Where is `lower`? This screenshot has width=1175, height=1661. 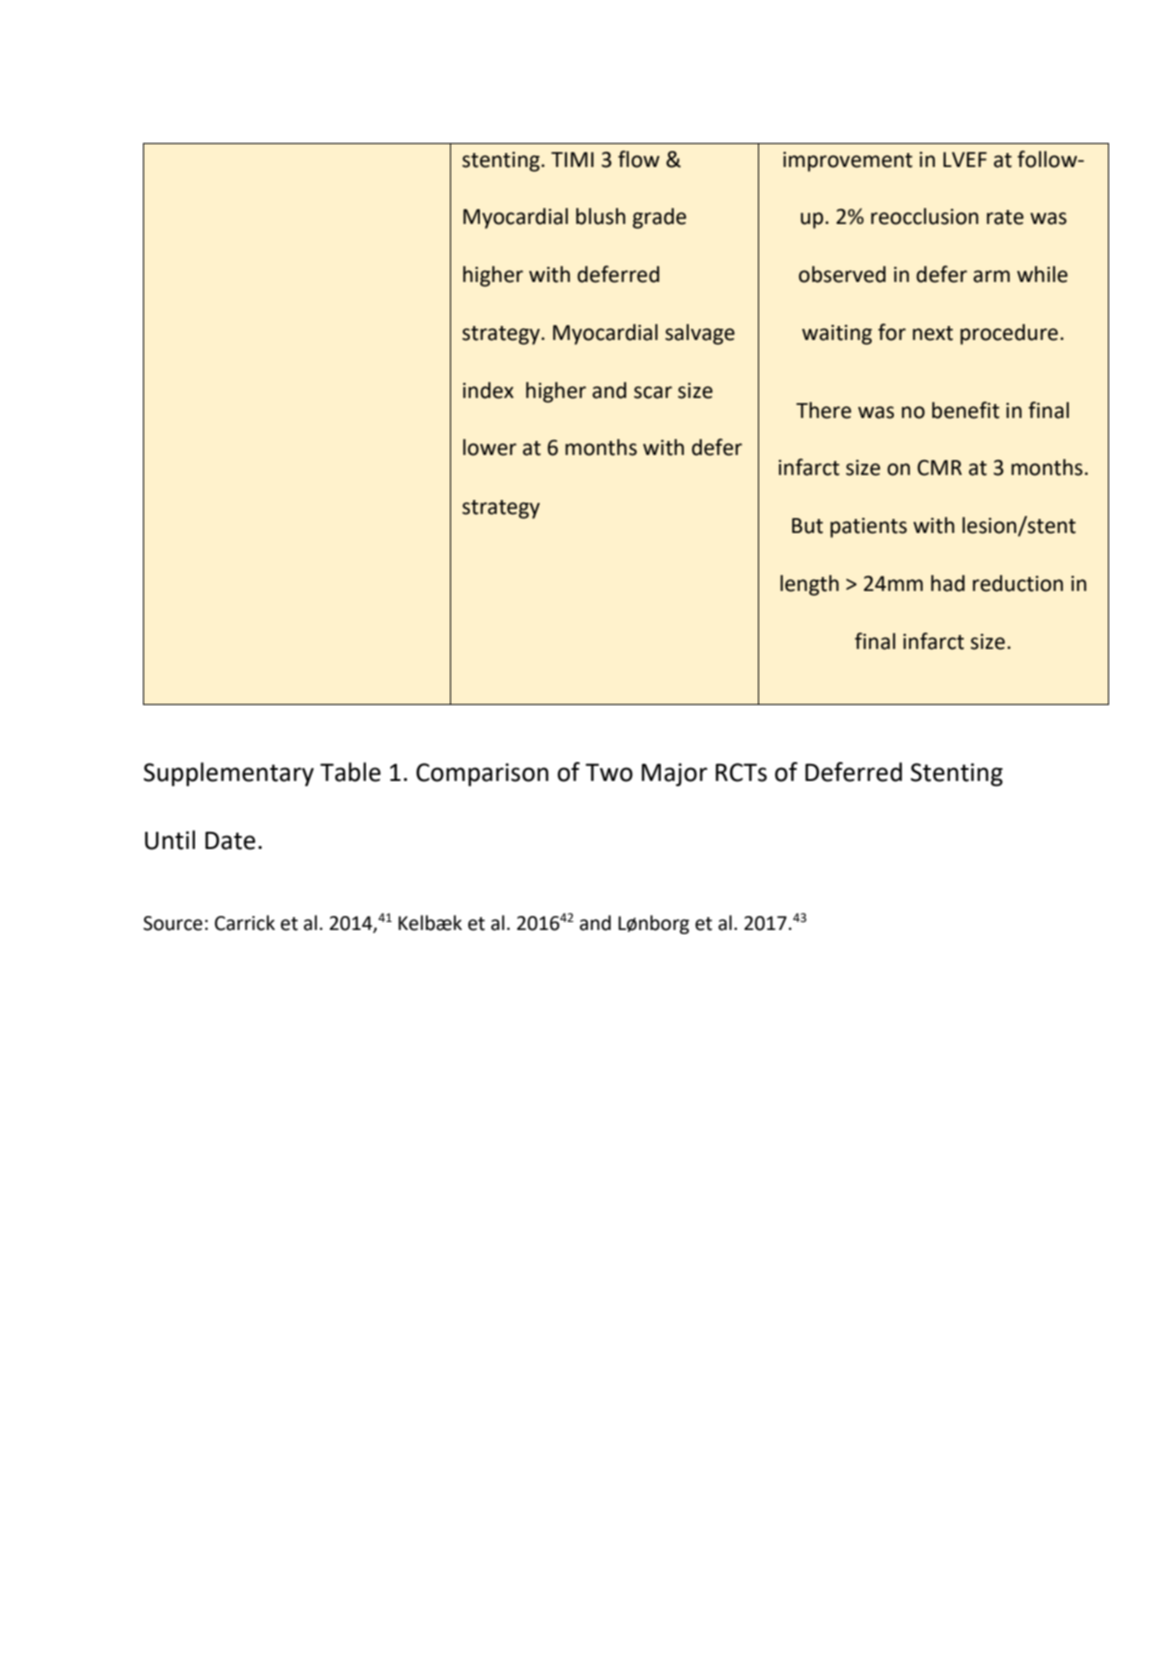
lower is located at coordinates (490, 447).
